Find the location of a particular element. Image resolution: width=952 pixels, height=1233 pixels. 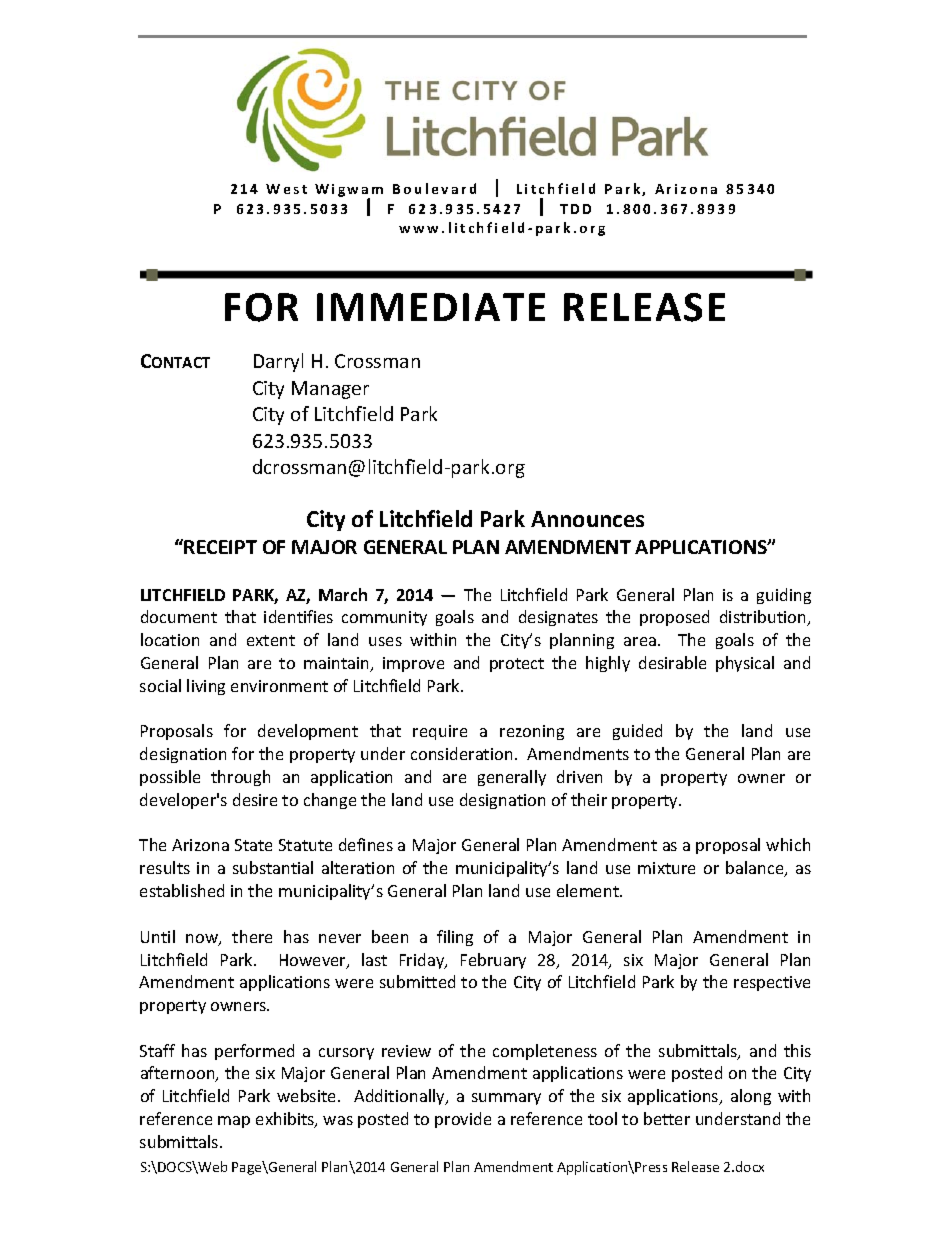

protect is located at coordinates (517, 665).
